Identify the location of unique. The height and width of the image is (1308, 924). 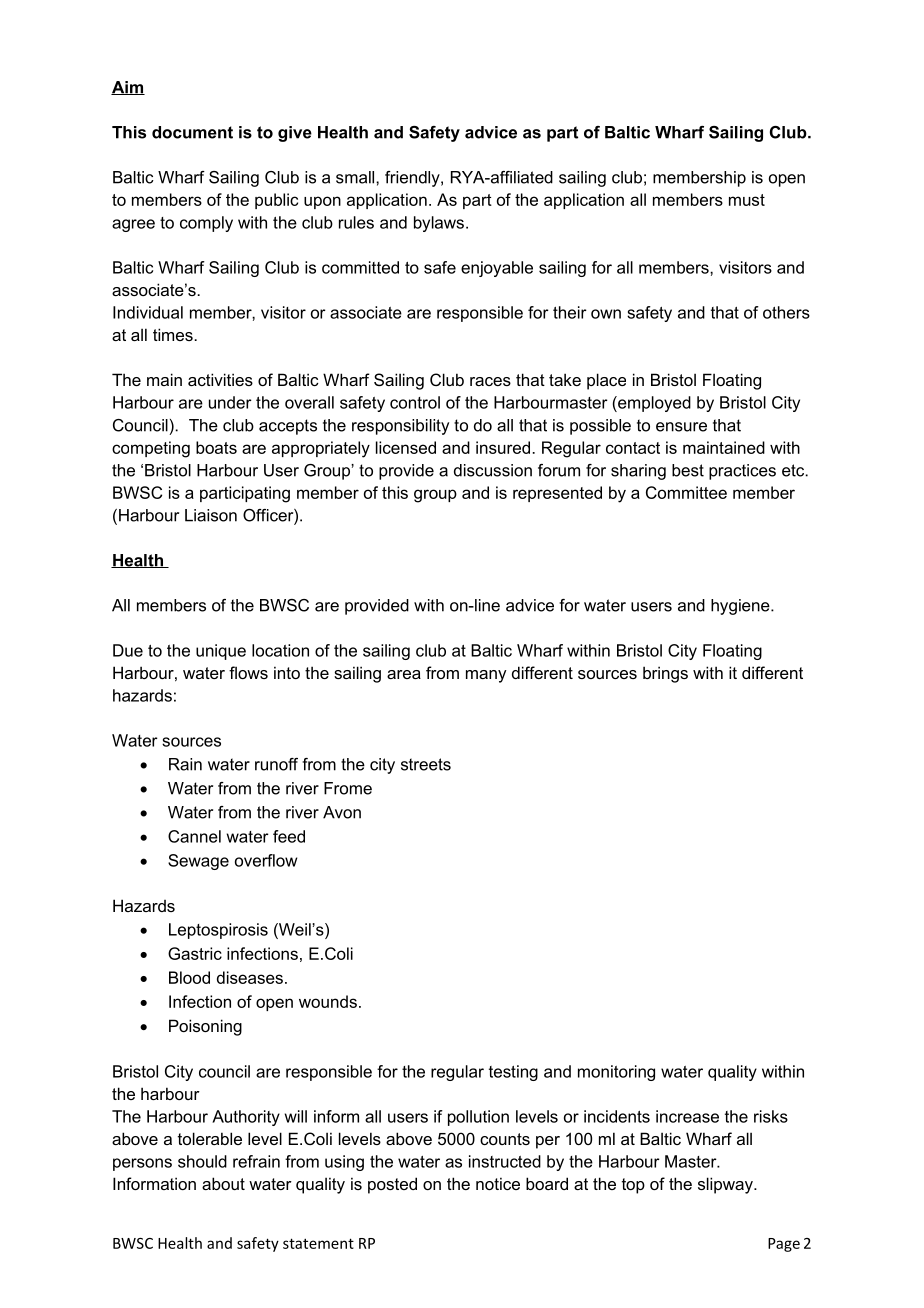
(221, 652).
